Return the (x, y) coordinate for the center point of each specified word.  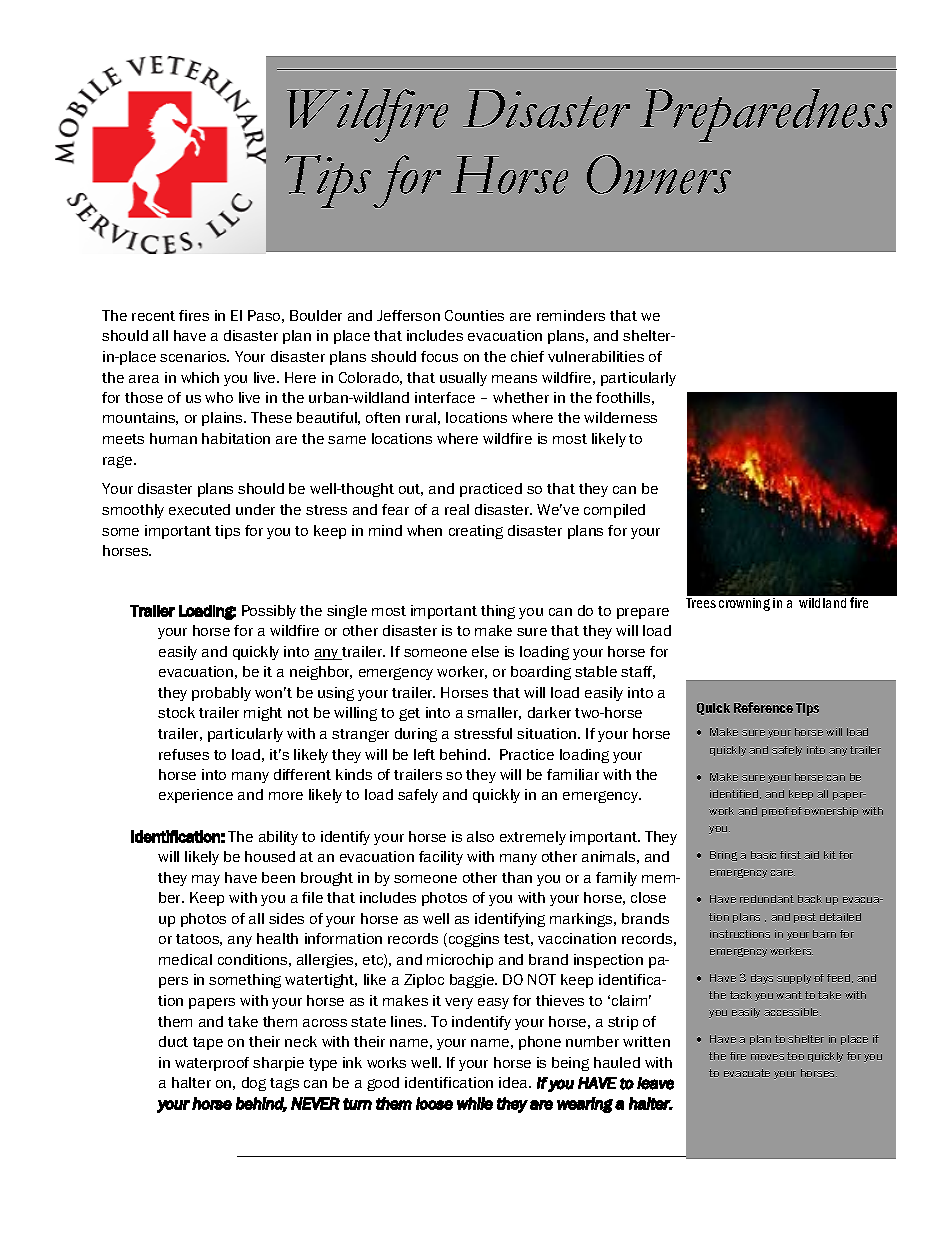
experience (196, 796)
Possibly (269, 612)
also (480, 836)
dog (254, 1084)
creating (476, 532)
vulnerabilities (596, 356)
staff (638, 672)
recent (153, 316)
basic (763, 855)
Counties (474, 315)
